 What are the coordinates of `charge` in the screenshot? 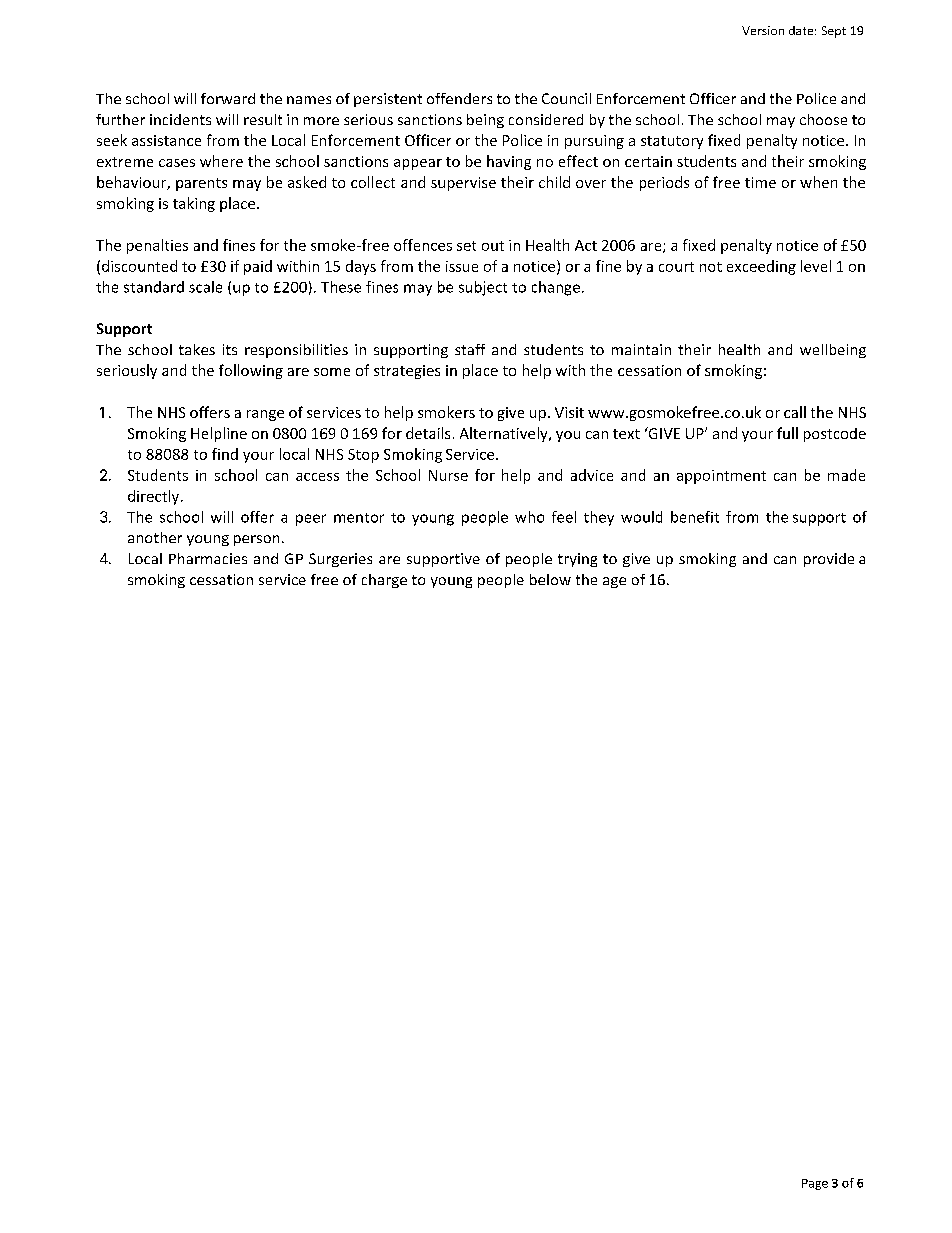 It's located at (384, 581).
